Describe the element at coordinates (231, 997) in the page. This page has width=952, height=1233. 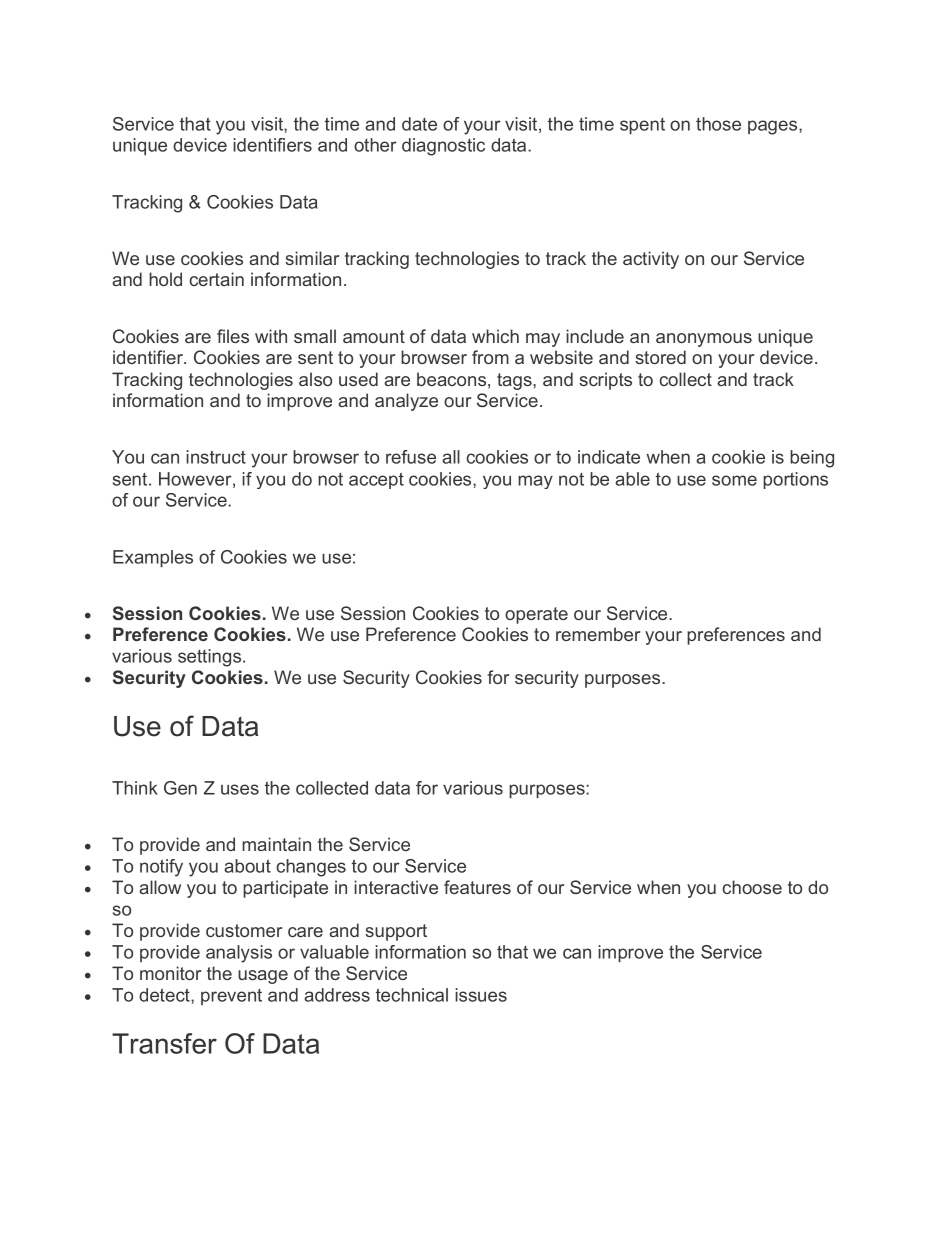
I see `prevent` at that location.
